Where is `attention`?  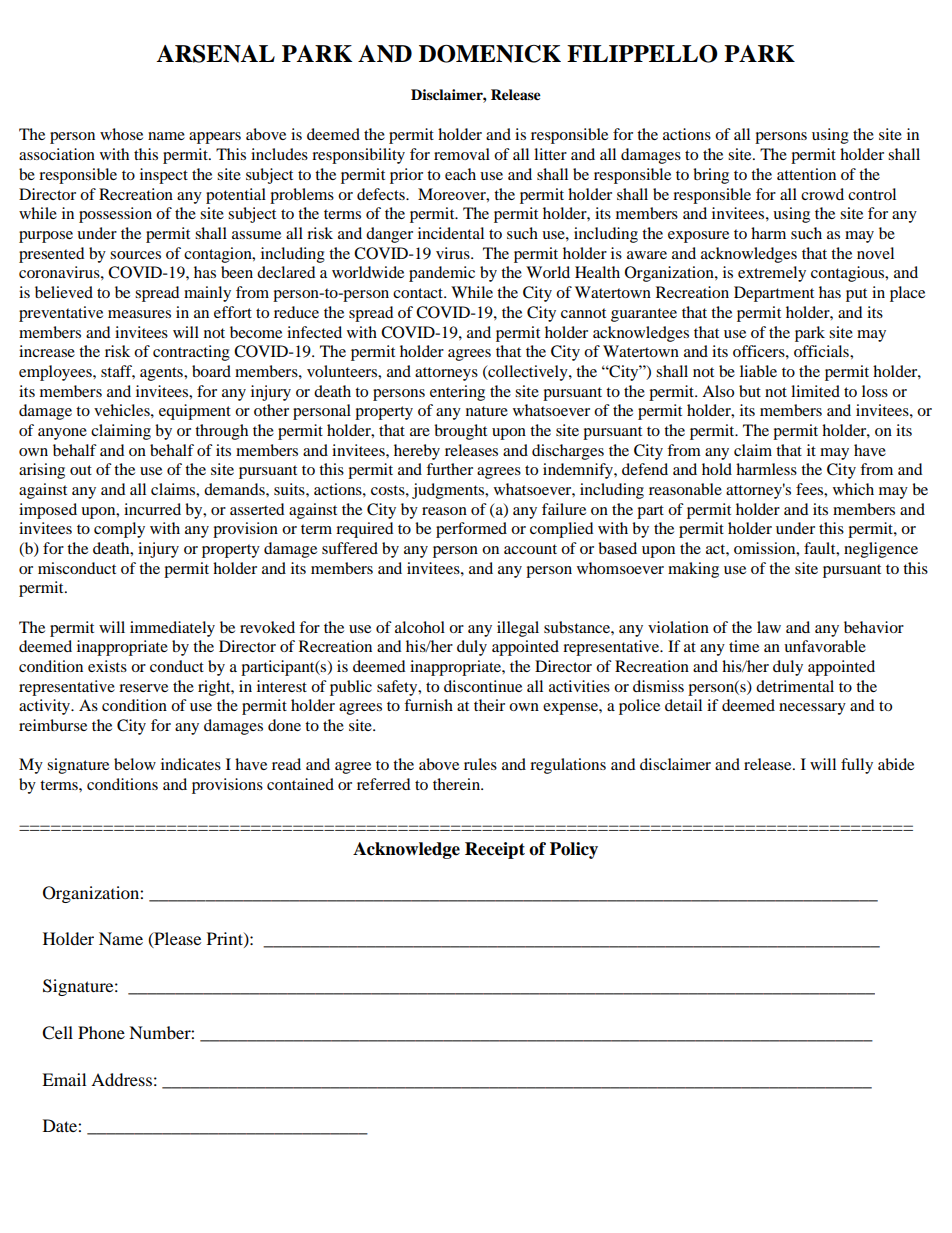 attention is located at coordinates (806, 174).
